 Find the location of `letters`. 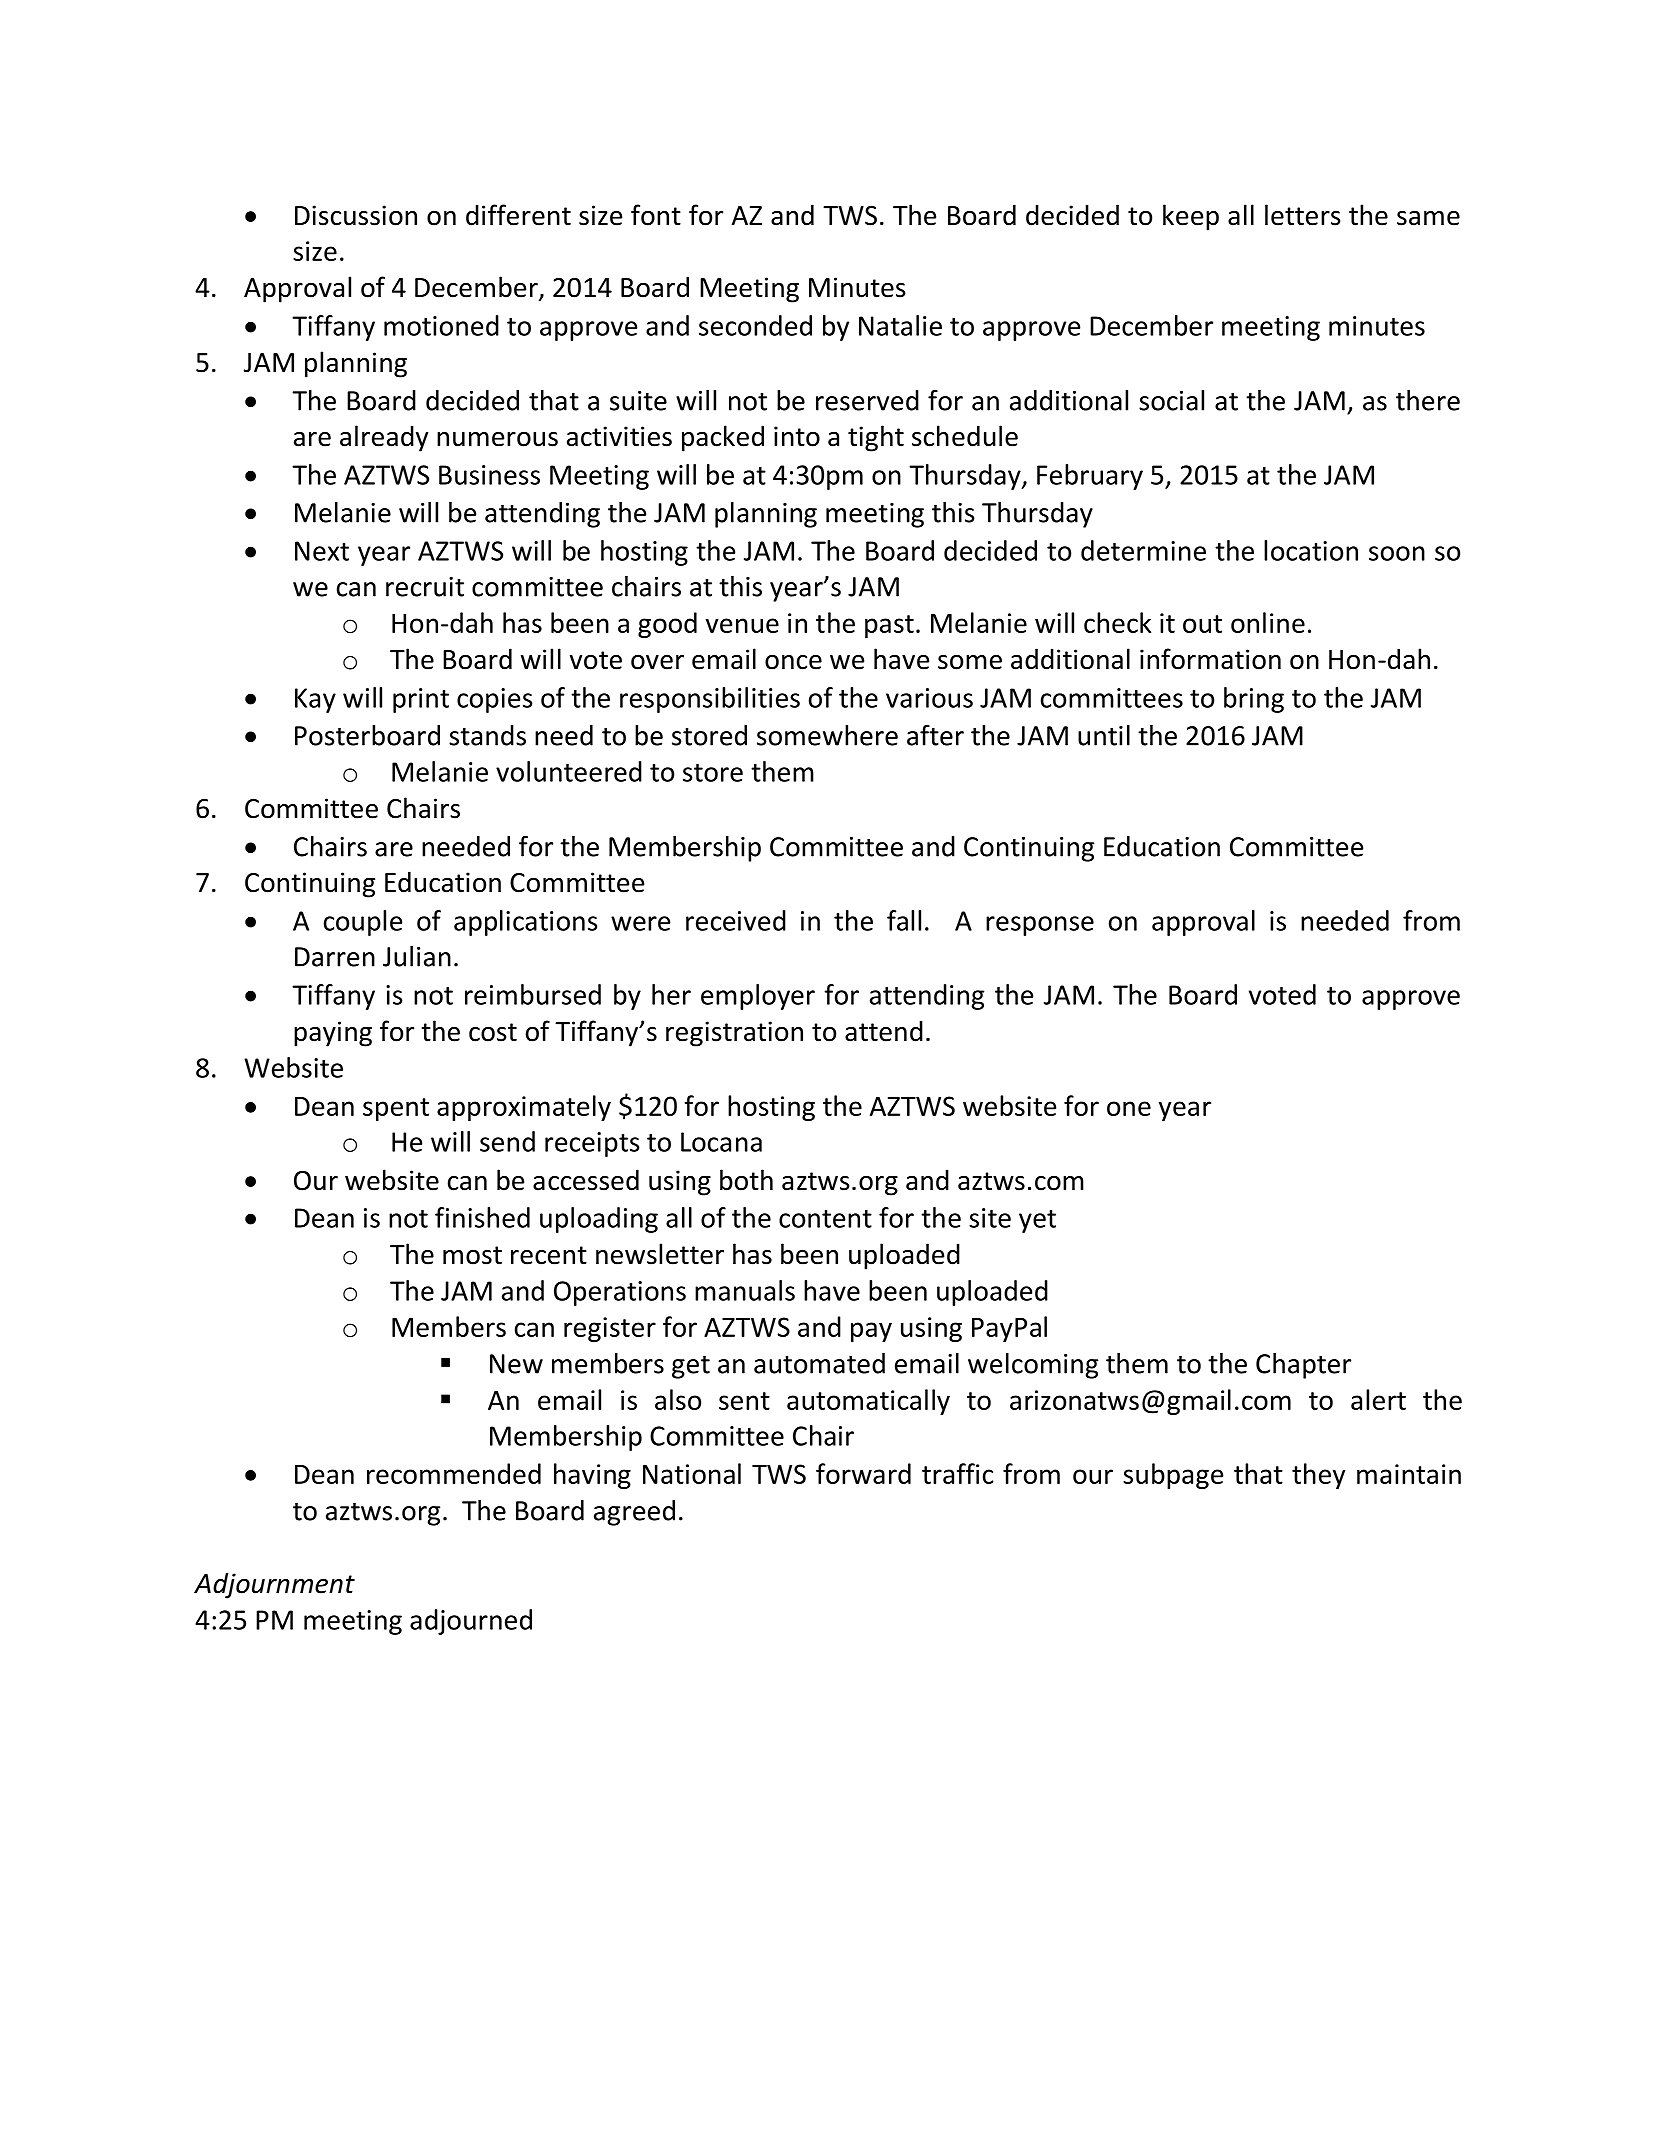

letters is located at coordinates (1302, 215).
